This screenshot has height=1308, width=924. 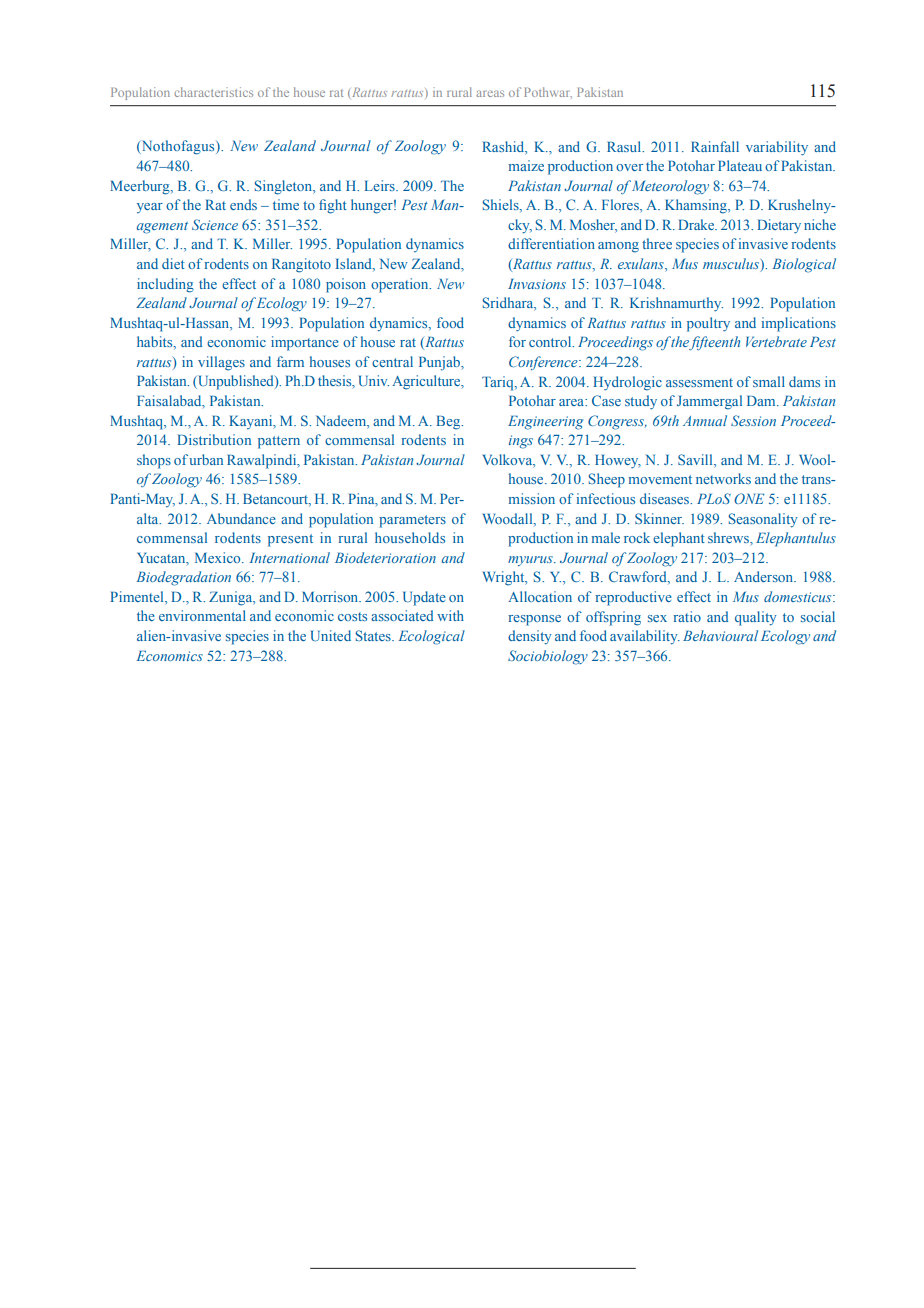 What do you see at coordinates (499, 383) in the screenshot?
I see `Tariq` at bounding box center [499, 383].
